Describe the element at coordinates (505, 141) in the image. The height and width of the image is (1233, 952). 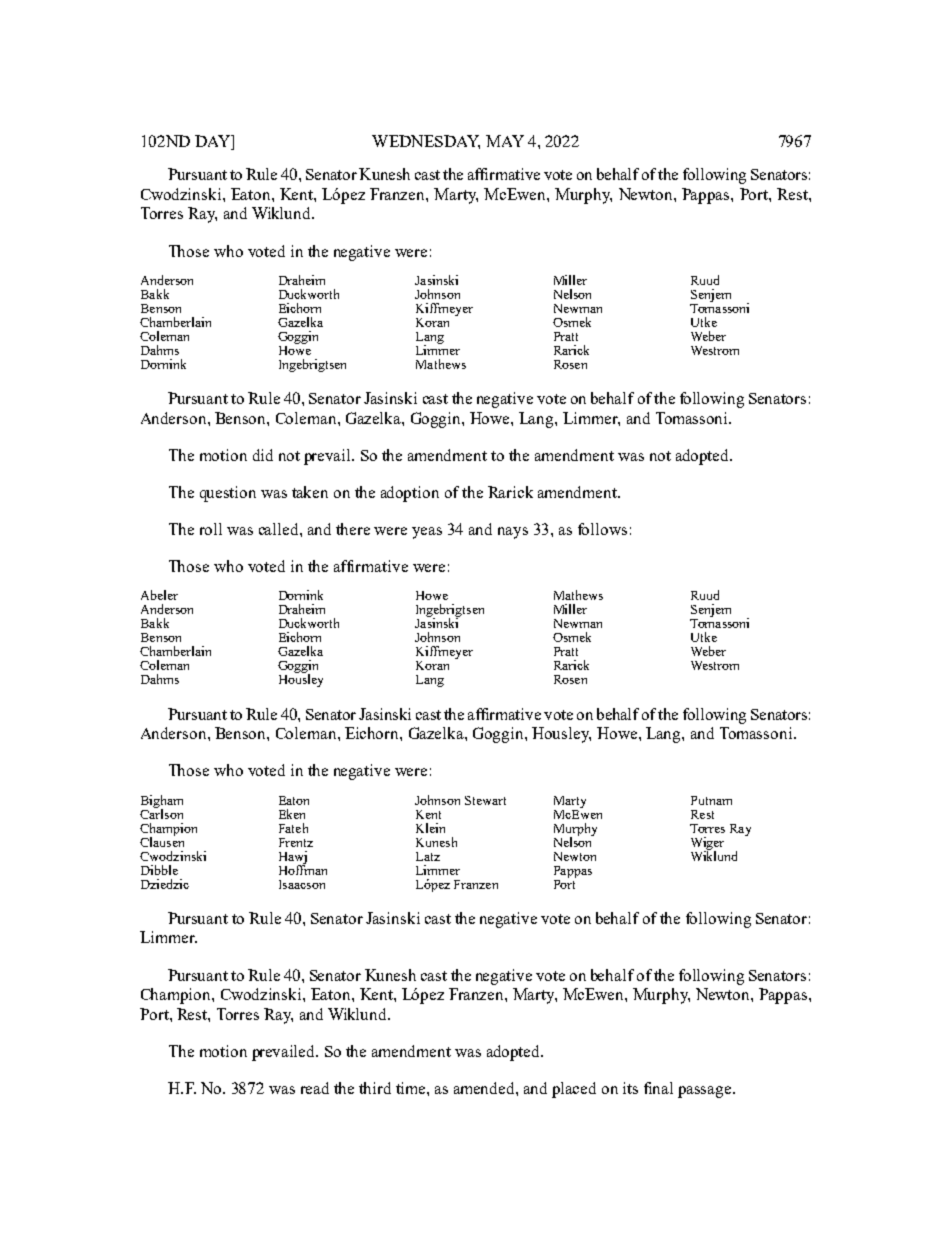
I see `MAY` at that location.
